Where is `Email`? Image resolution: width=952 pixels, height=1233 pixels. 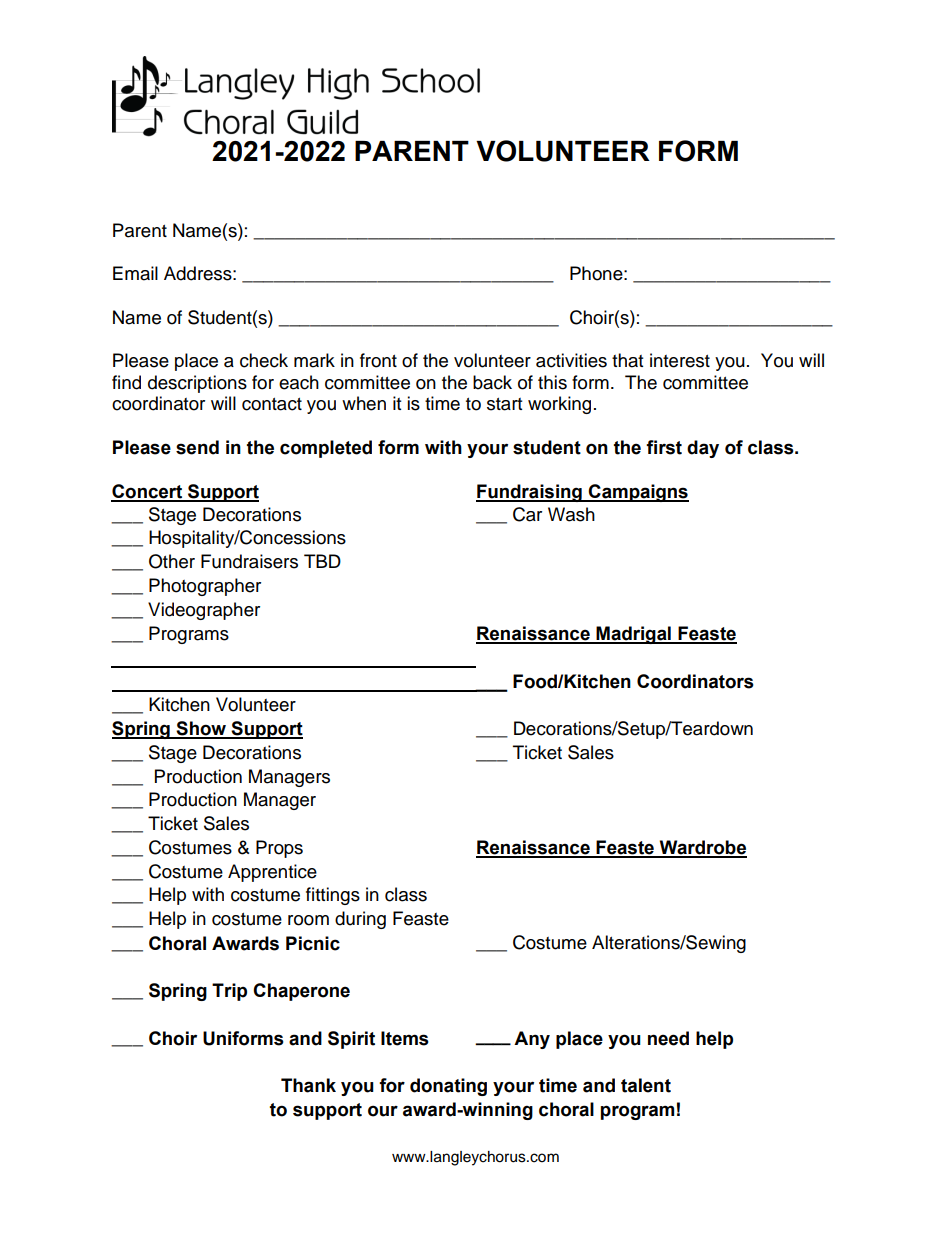
Email is located at coordinates (135, 273).
